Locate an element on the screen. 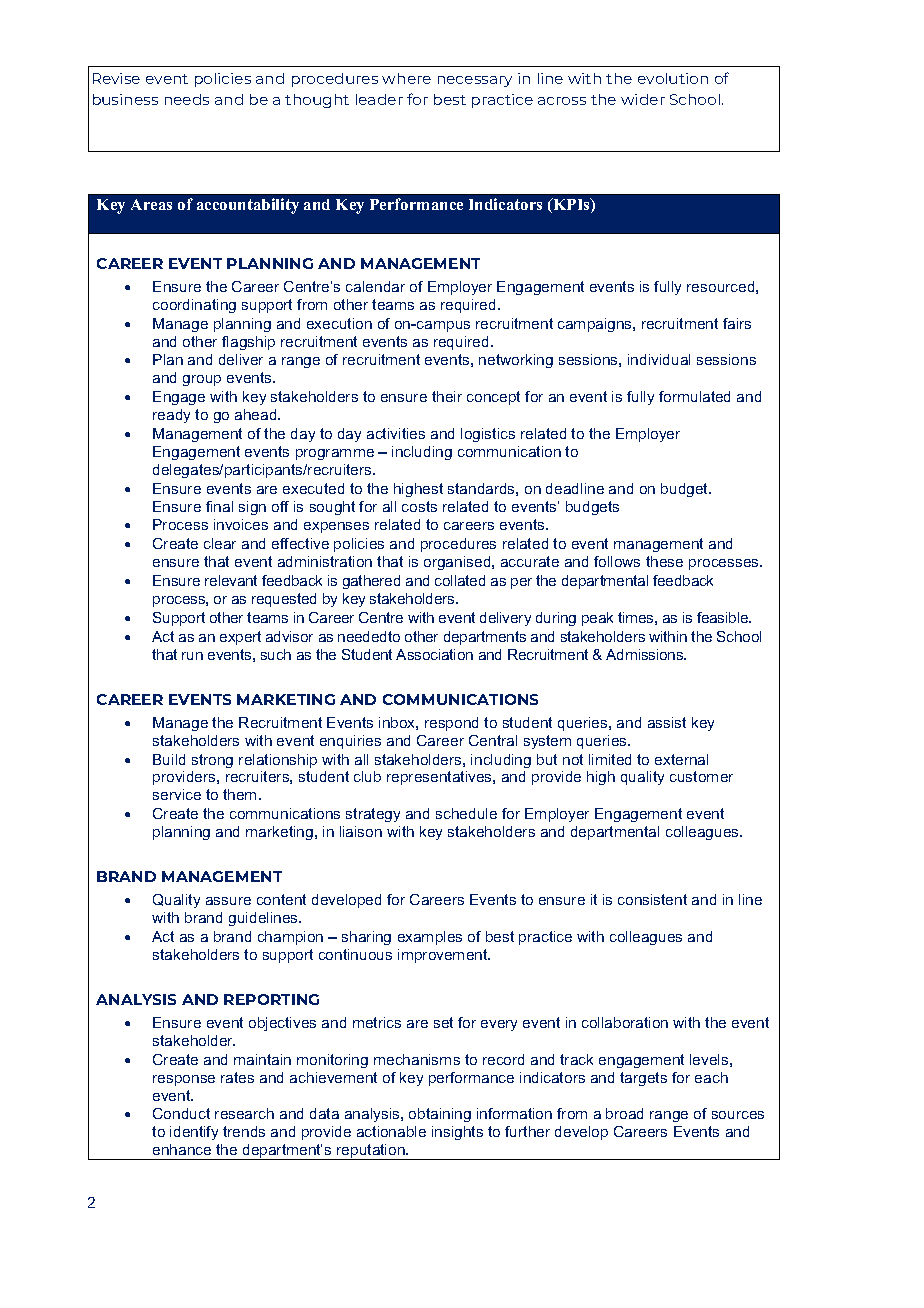 The width and height of the screenshot is (924, 1308). assist is located at coordinates (667, 722).
